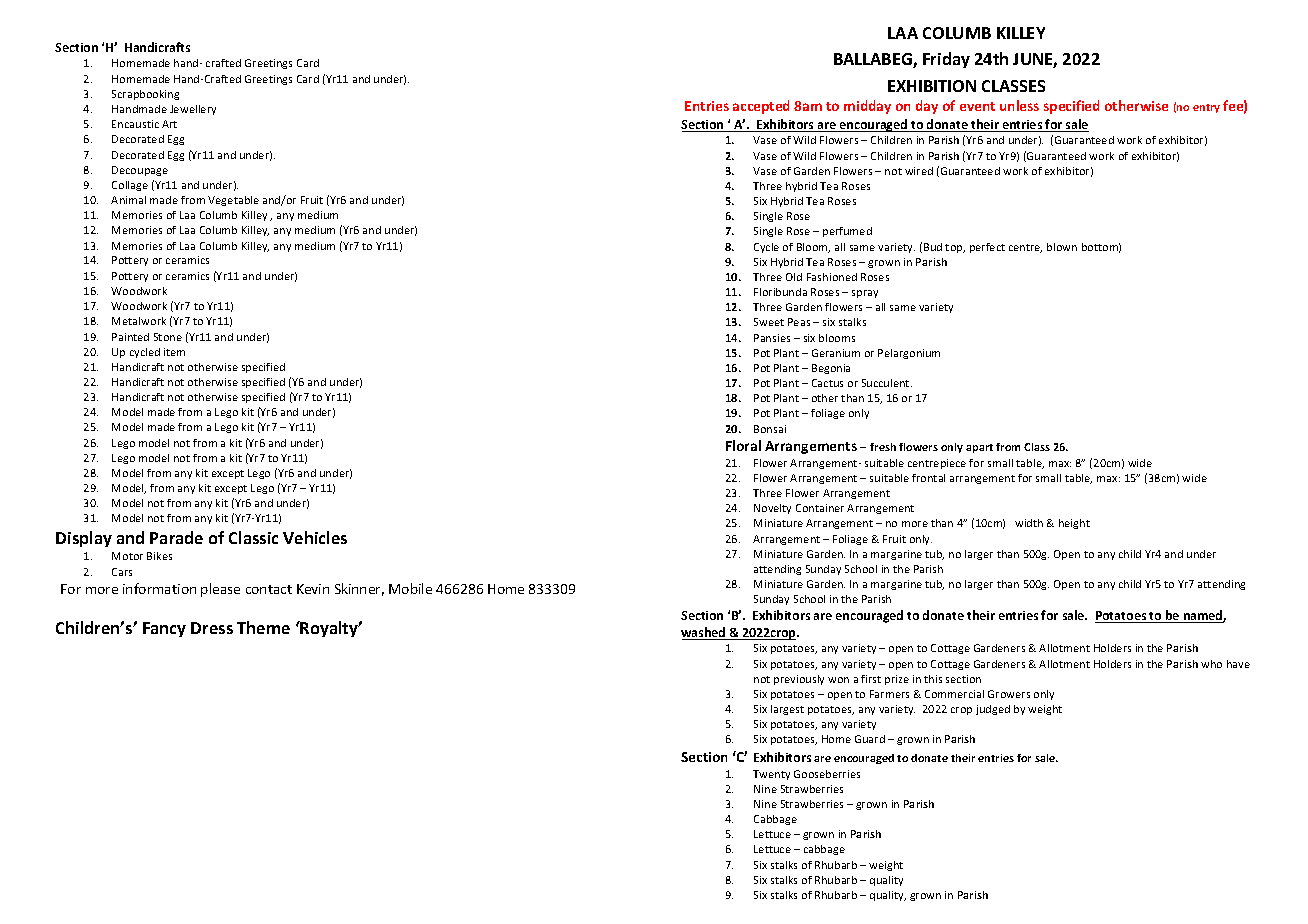  Describe the element at coordinates (164, 629) in the document. I see `Fancy` at that location.
